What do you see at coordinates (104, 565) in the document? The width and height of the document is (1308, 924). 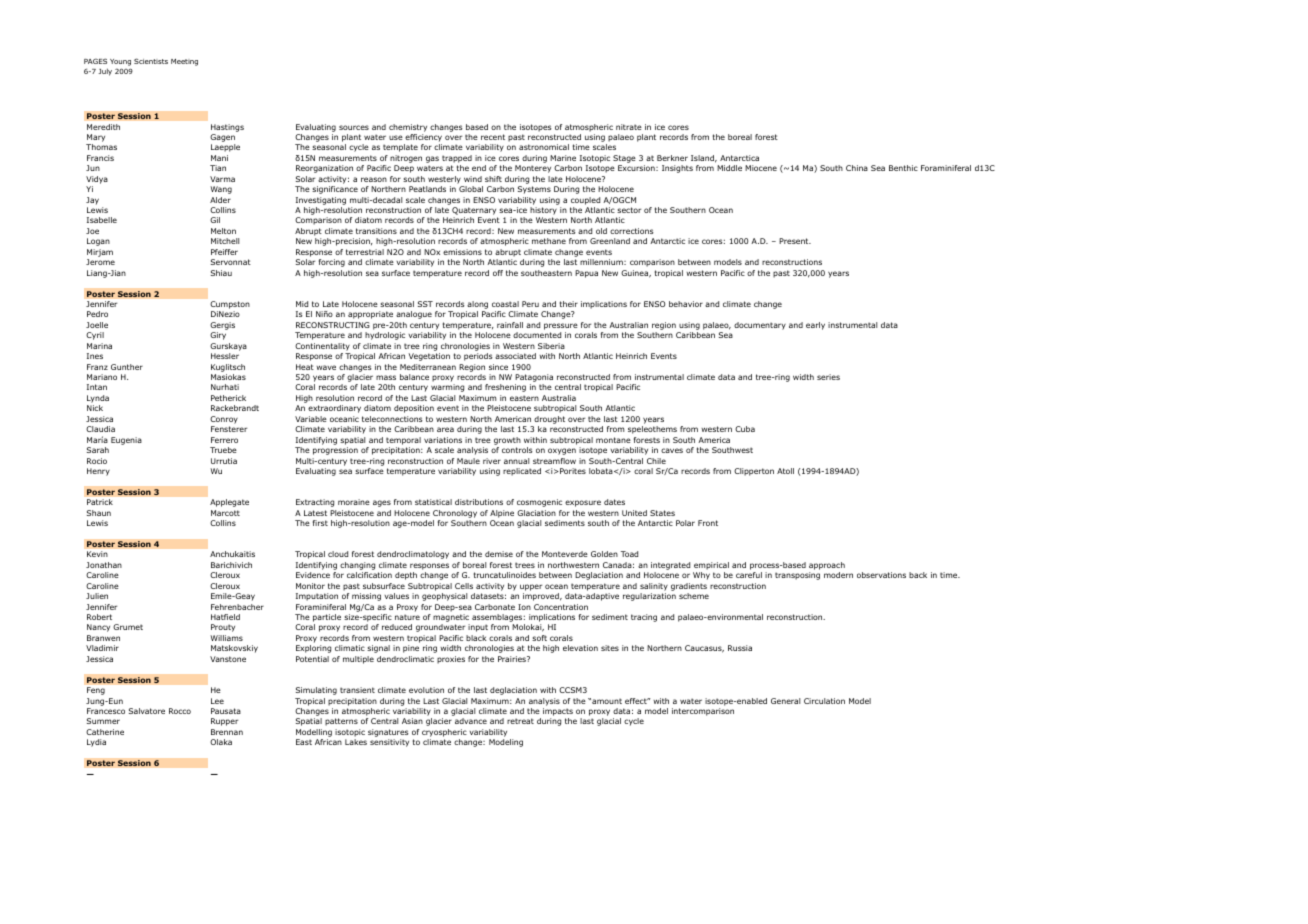 I see `Jonathan` at bounding box center [104, 565].
